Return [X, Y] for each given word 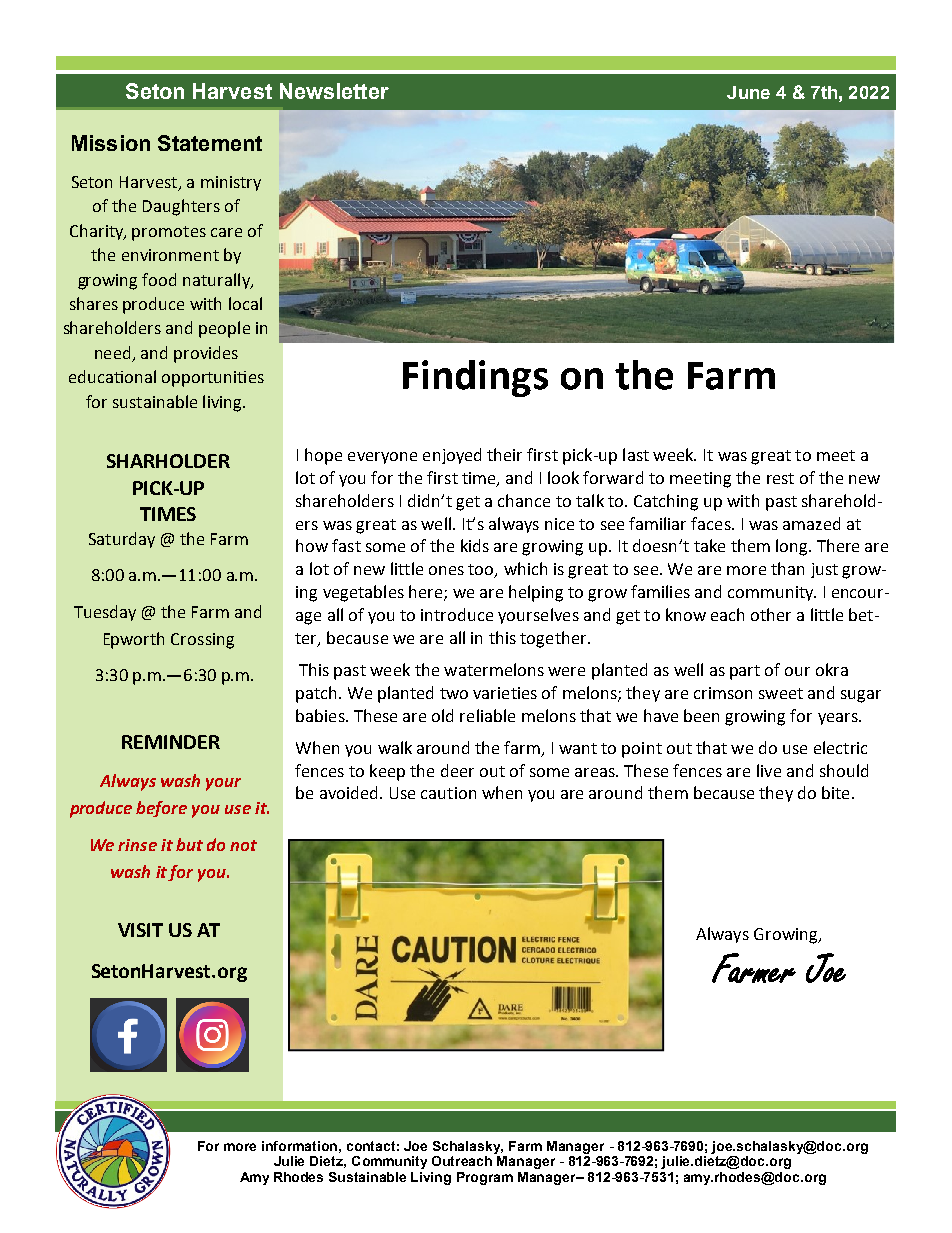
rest [780, 478]
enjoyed [452, 456]
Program [485, 1178]
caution [448, 793]
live [769, 770]
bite [835, 792]
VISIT [140, 930]
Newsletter [334, 91]
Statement [210, 143]
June [748, 92]
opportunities [213, 379]
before [161, 809]
